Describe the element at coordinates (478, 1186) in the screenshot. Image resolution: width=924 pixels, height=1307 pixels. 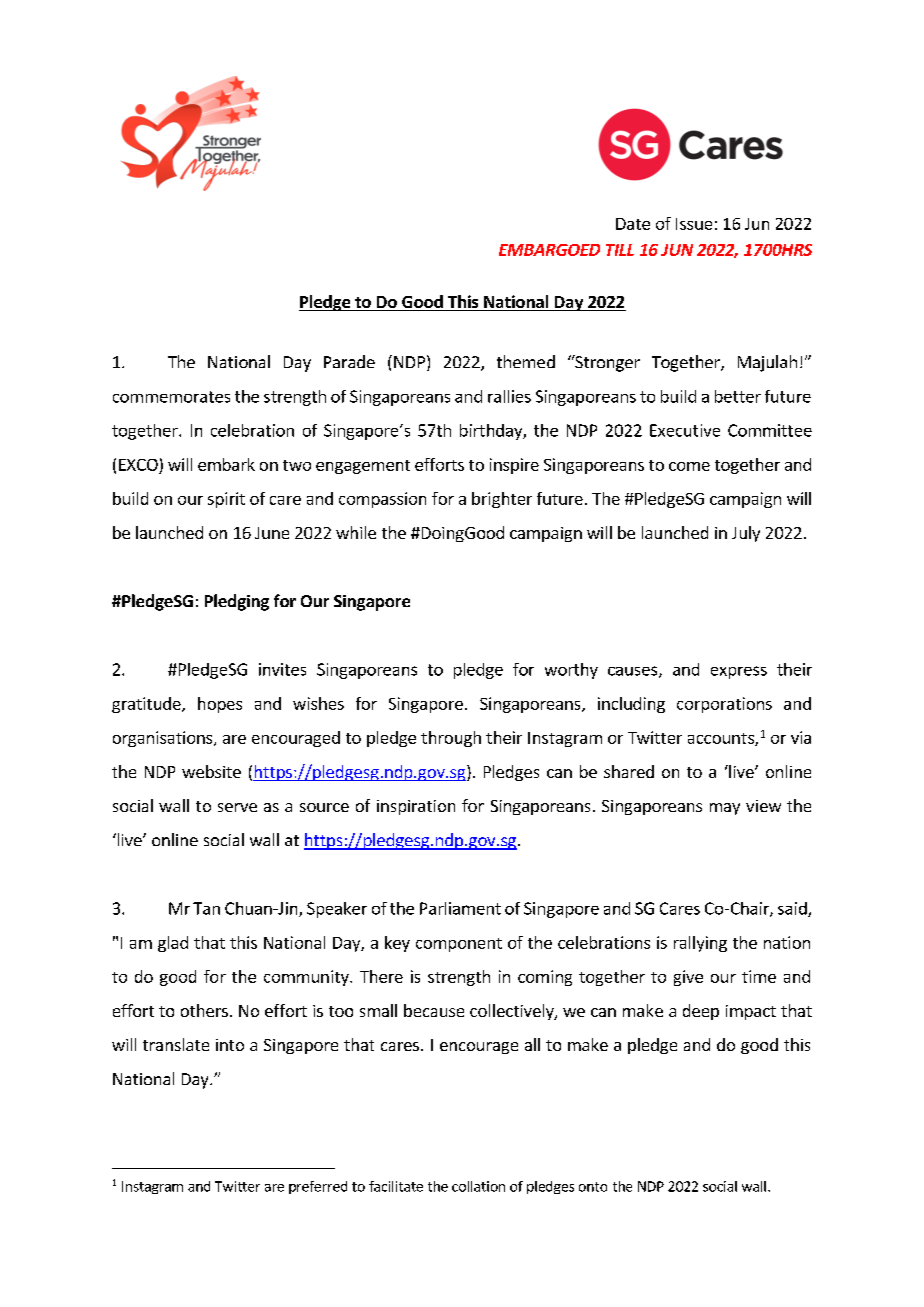
I see `collation` at that location.
